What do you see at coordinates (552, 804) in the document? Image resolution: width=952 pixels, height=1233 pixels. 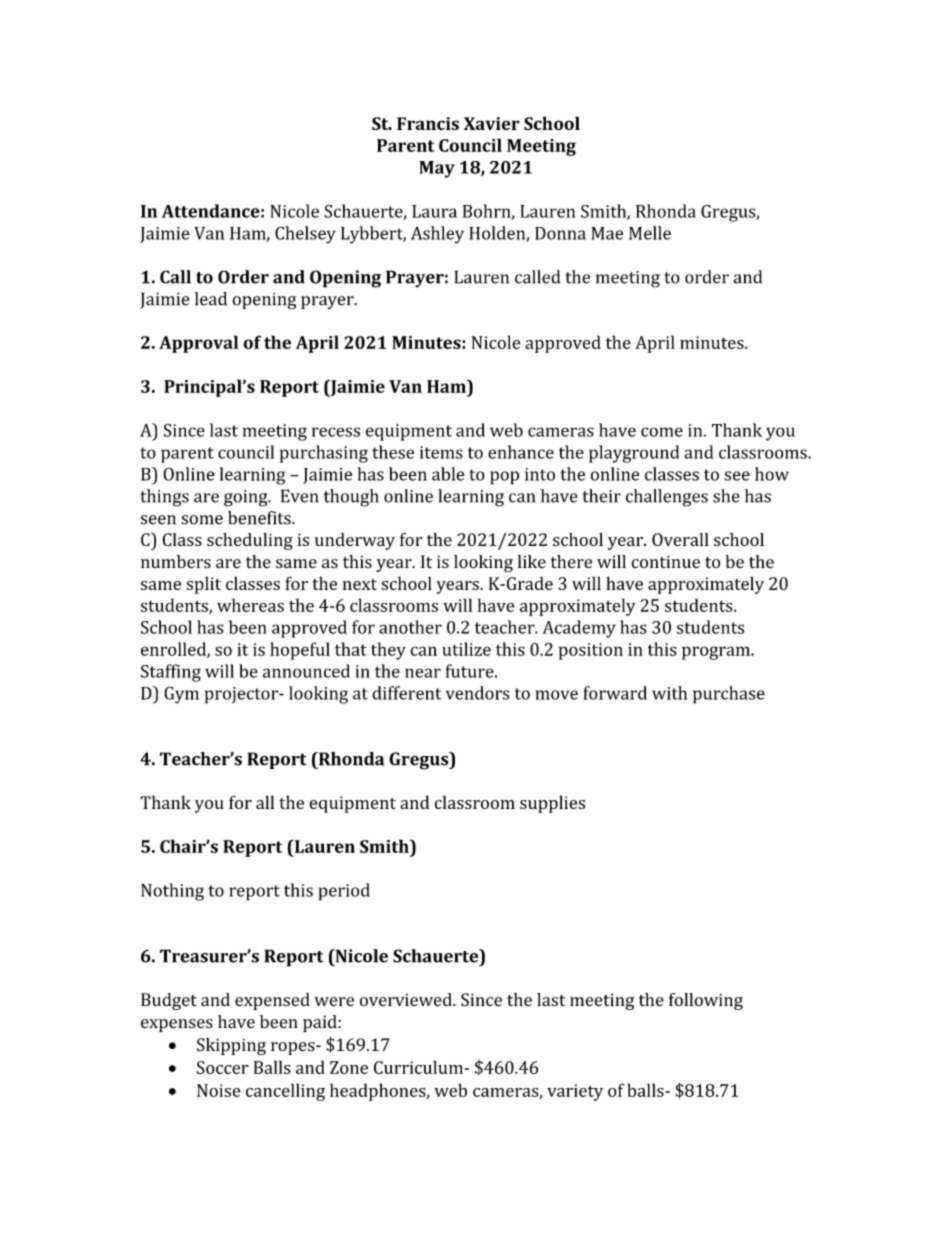 I see `supplies` at bounding box center [552, 804].
